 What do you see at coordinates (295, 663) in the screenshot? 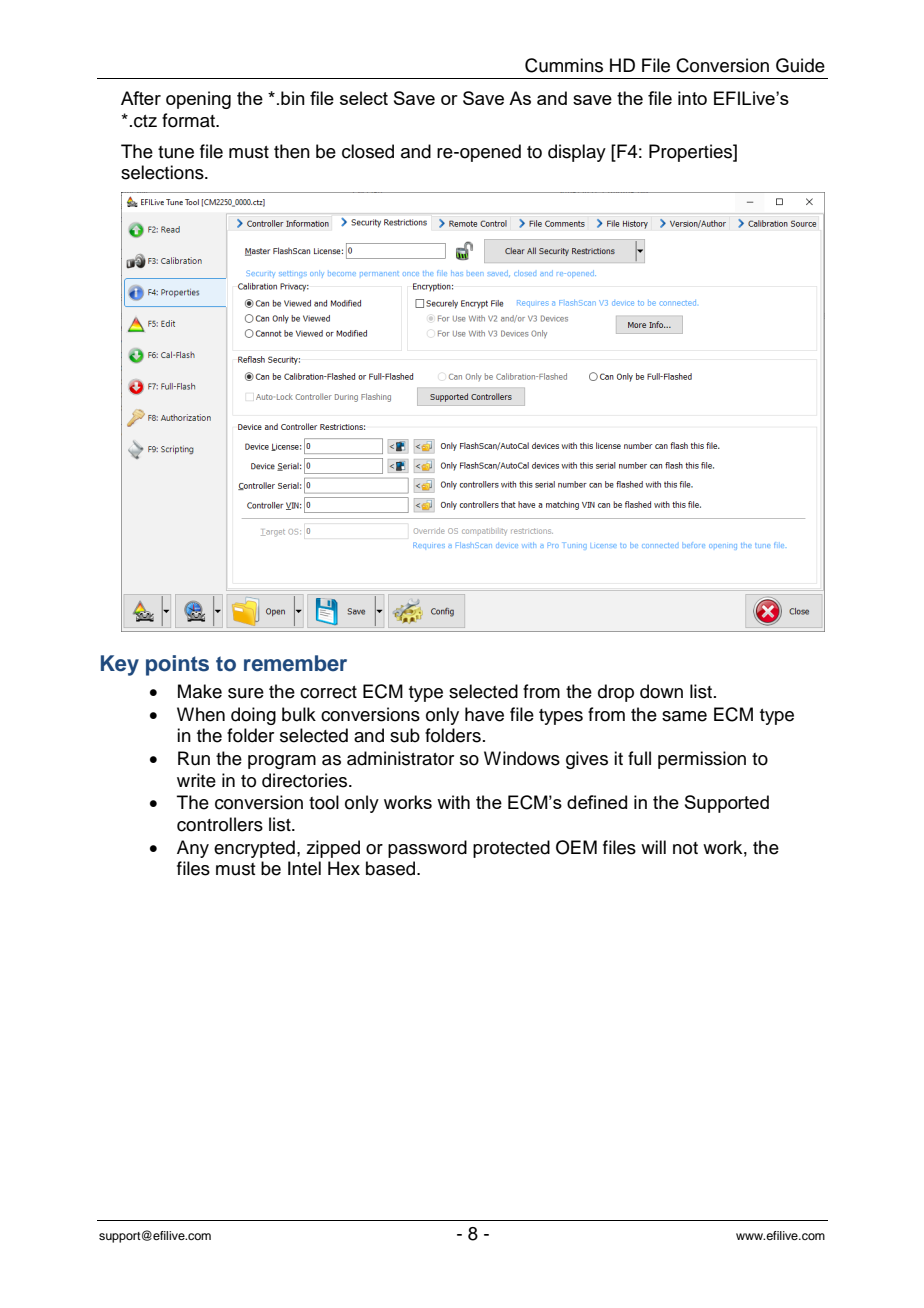
I see `remember` at bounding box center [295, 663].
